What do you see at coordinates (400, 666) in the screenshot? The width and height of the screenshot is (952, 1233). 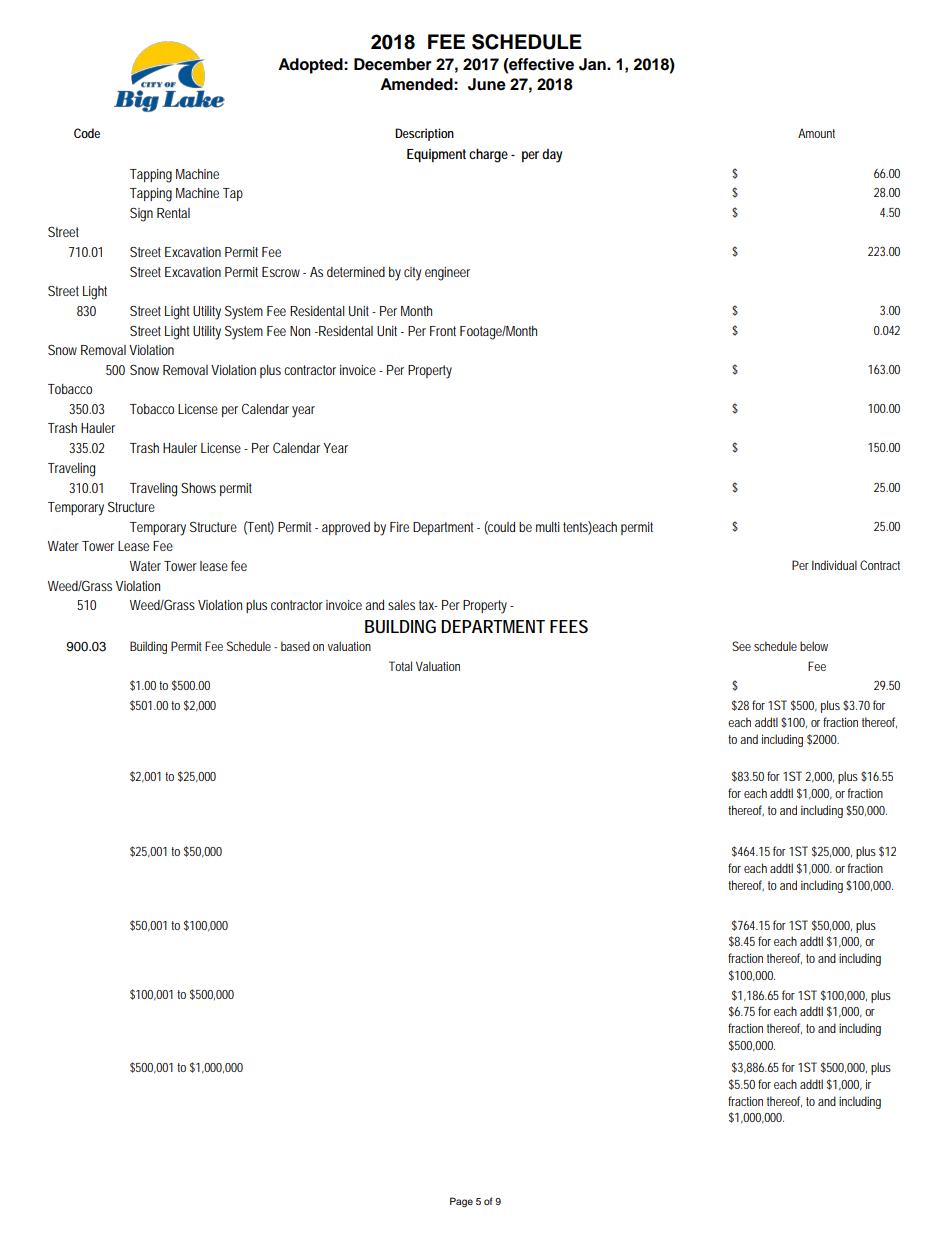 I see `Total` at bounding box center [400, 666].
